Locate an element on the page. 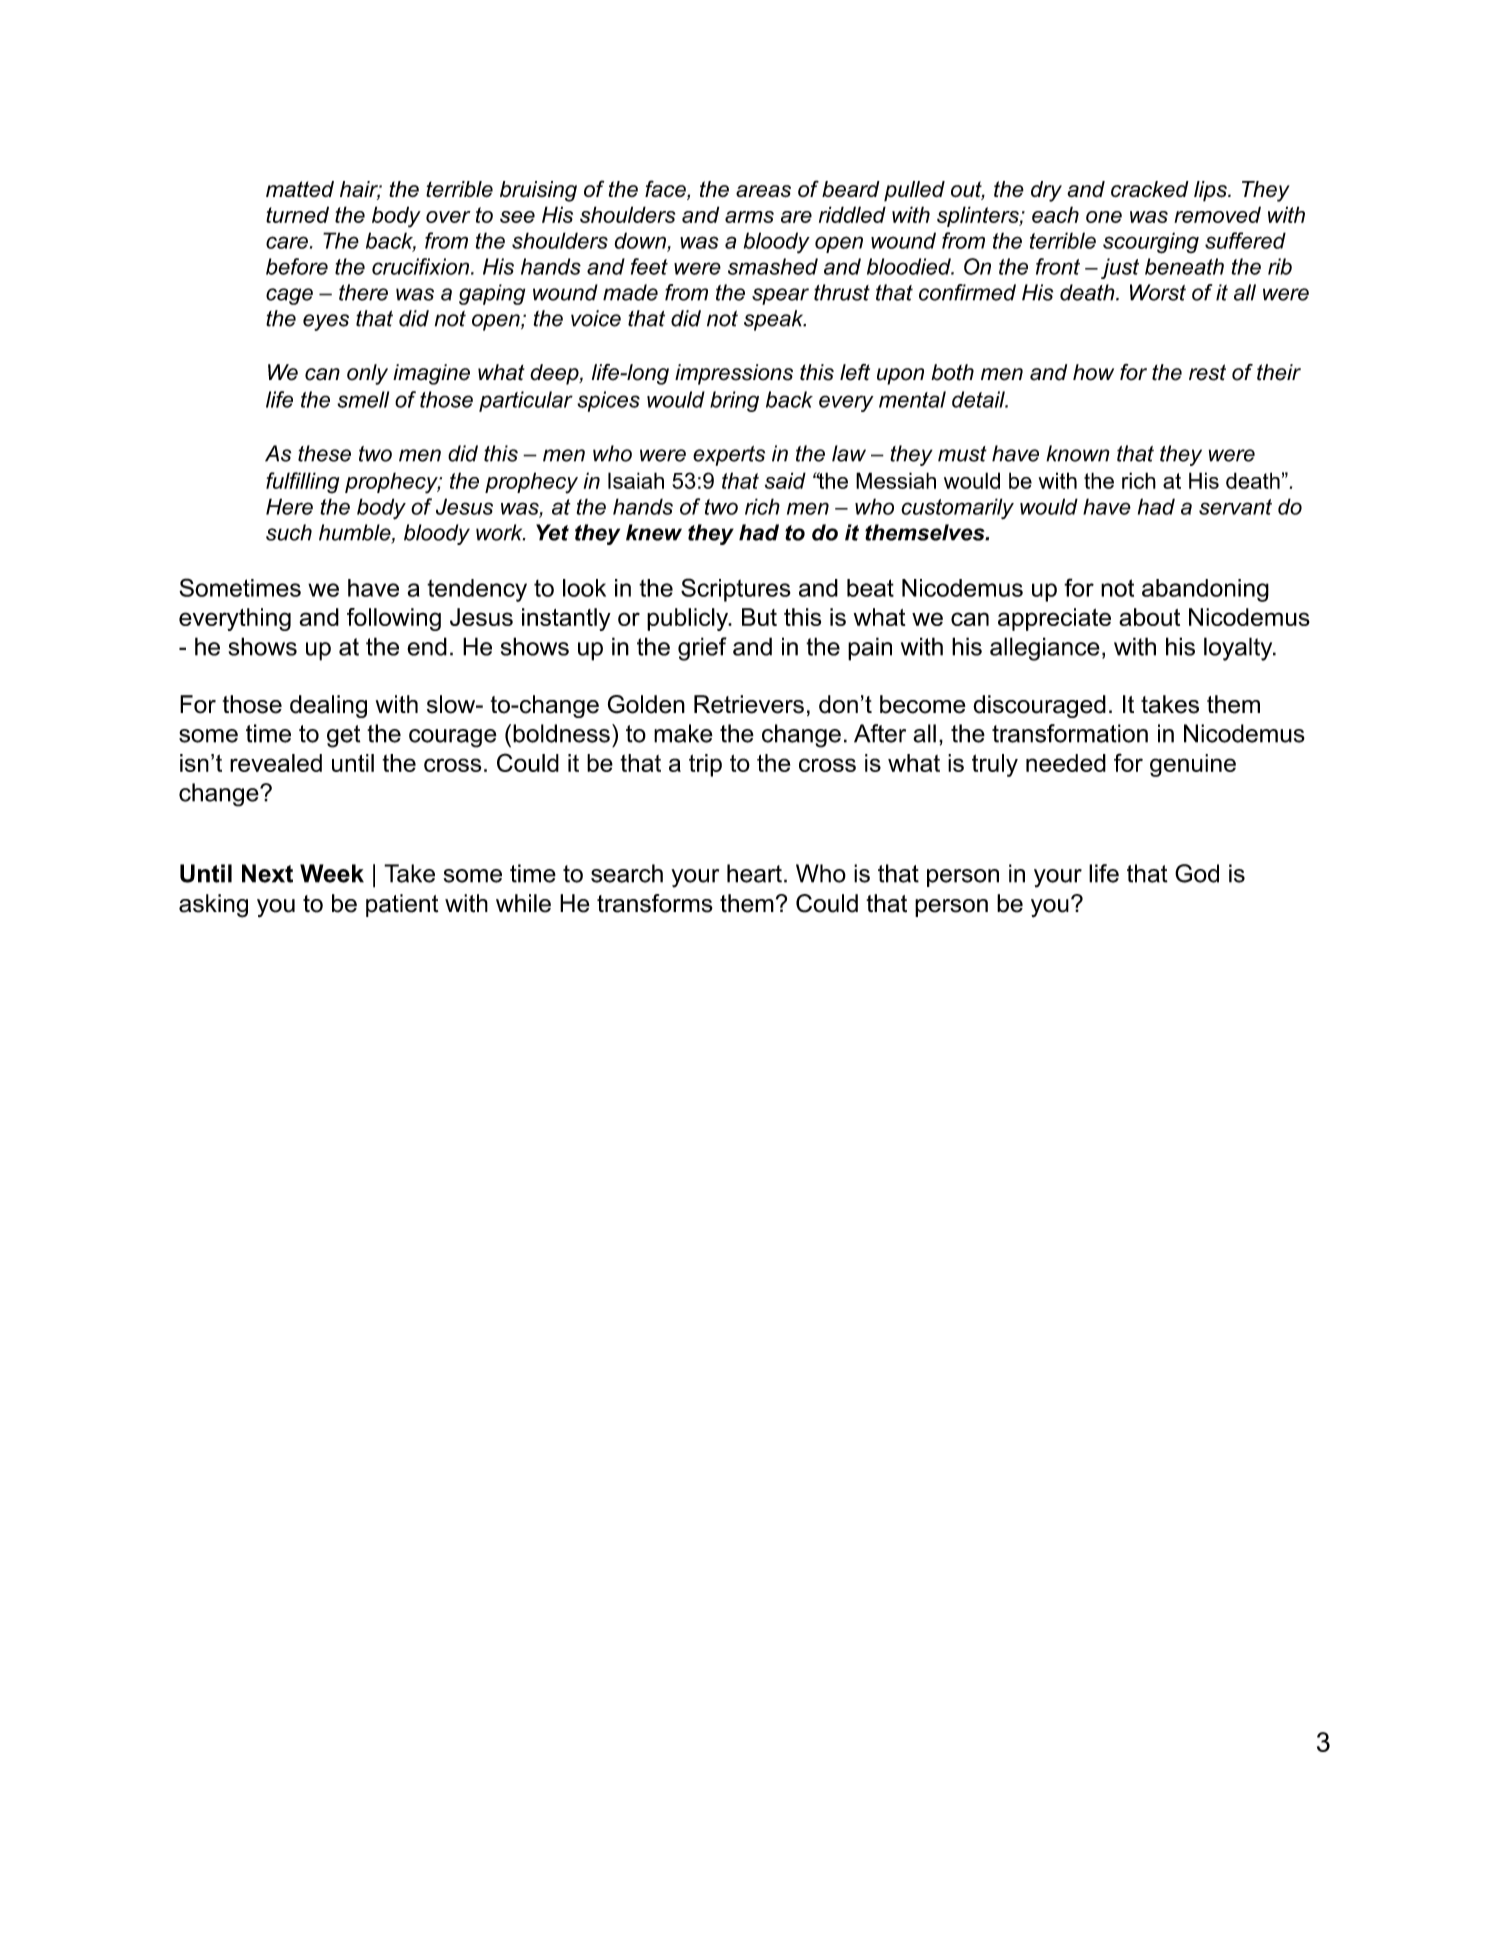 The image size is (1506, 1950). heart is located at coordinates (754, 873).
